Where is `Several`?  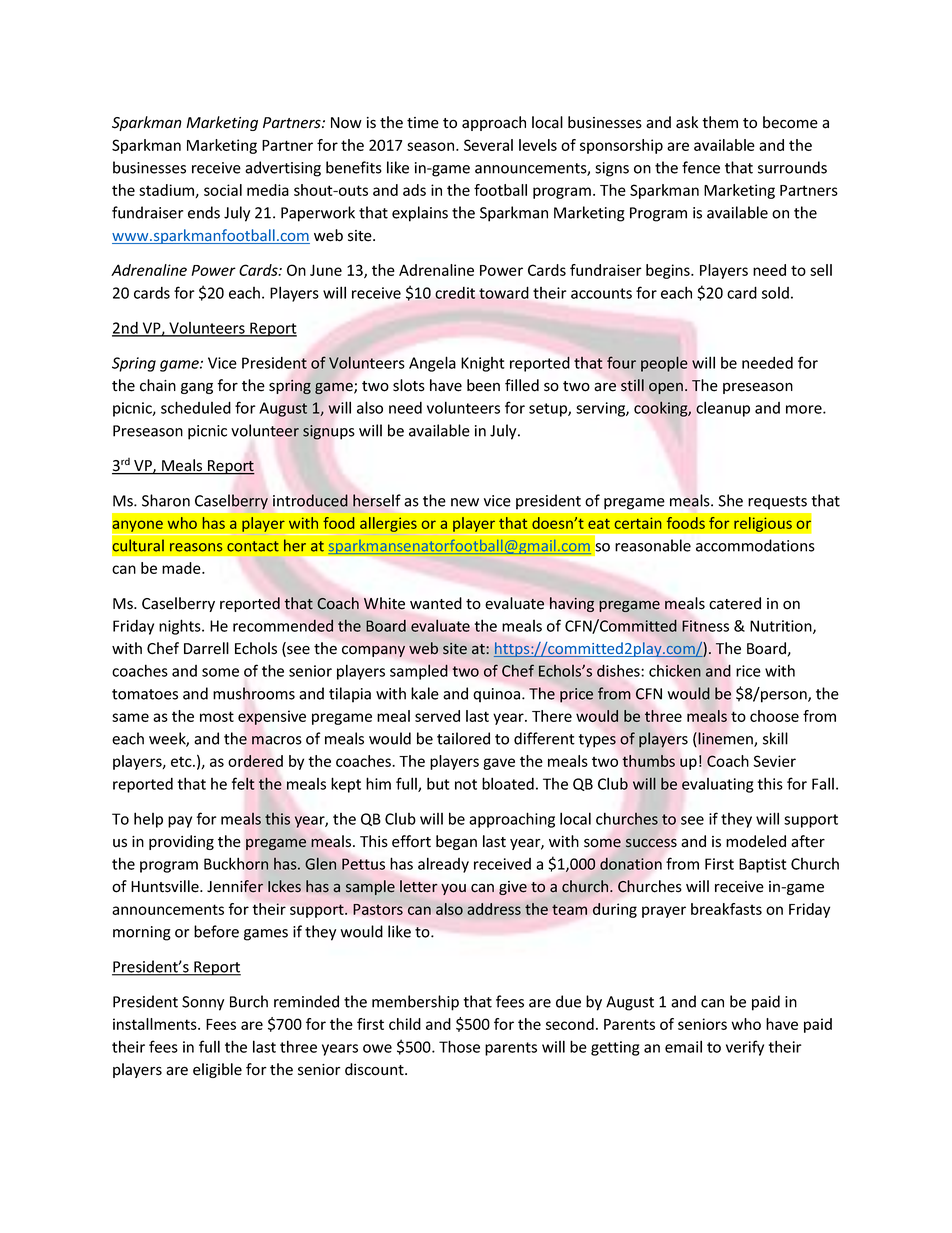
Several is located at coordinates (488, 145).
